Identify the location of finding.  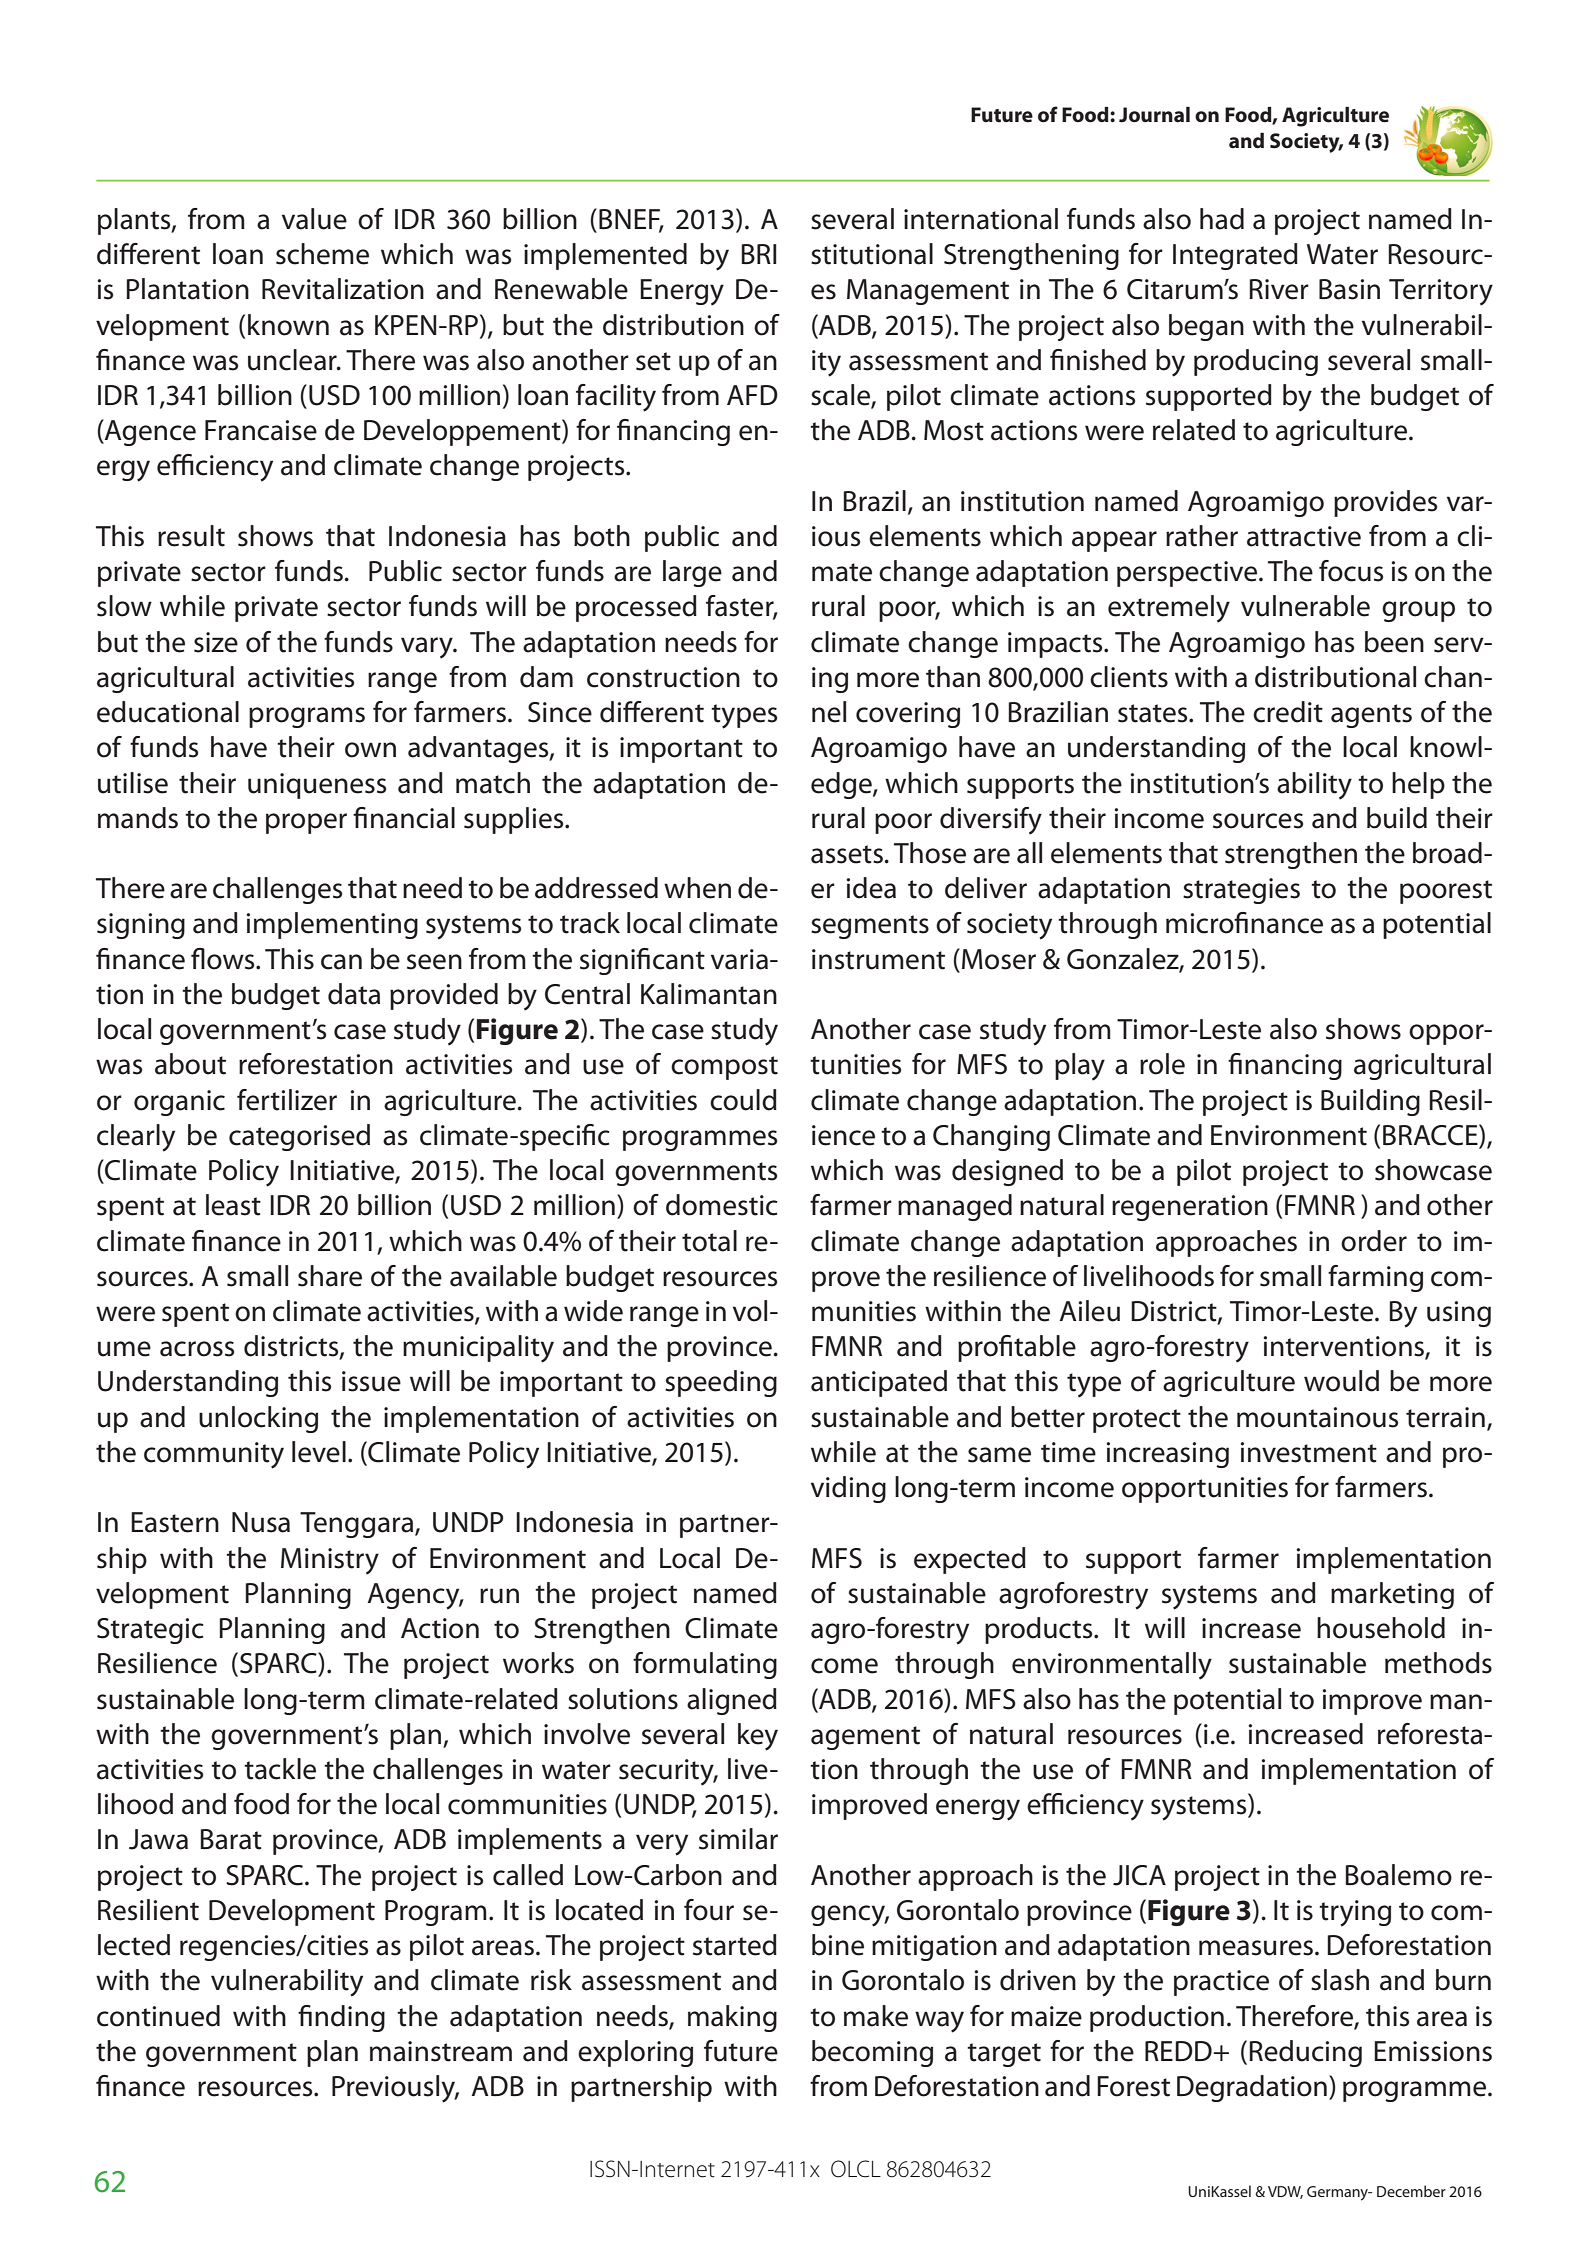
(341, 2018).
